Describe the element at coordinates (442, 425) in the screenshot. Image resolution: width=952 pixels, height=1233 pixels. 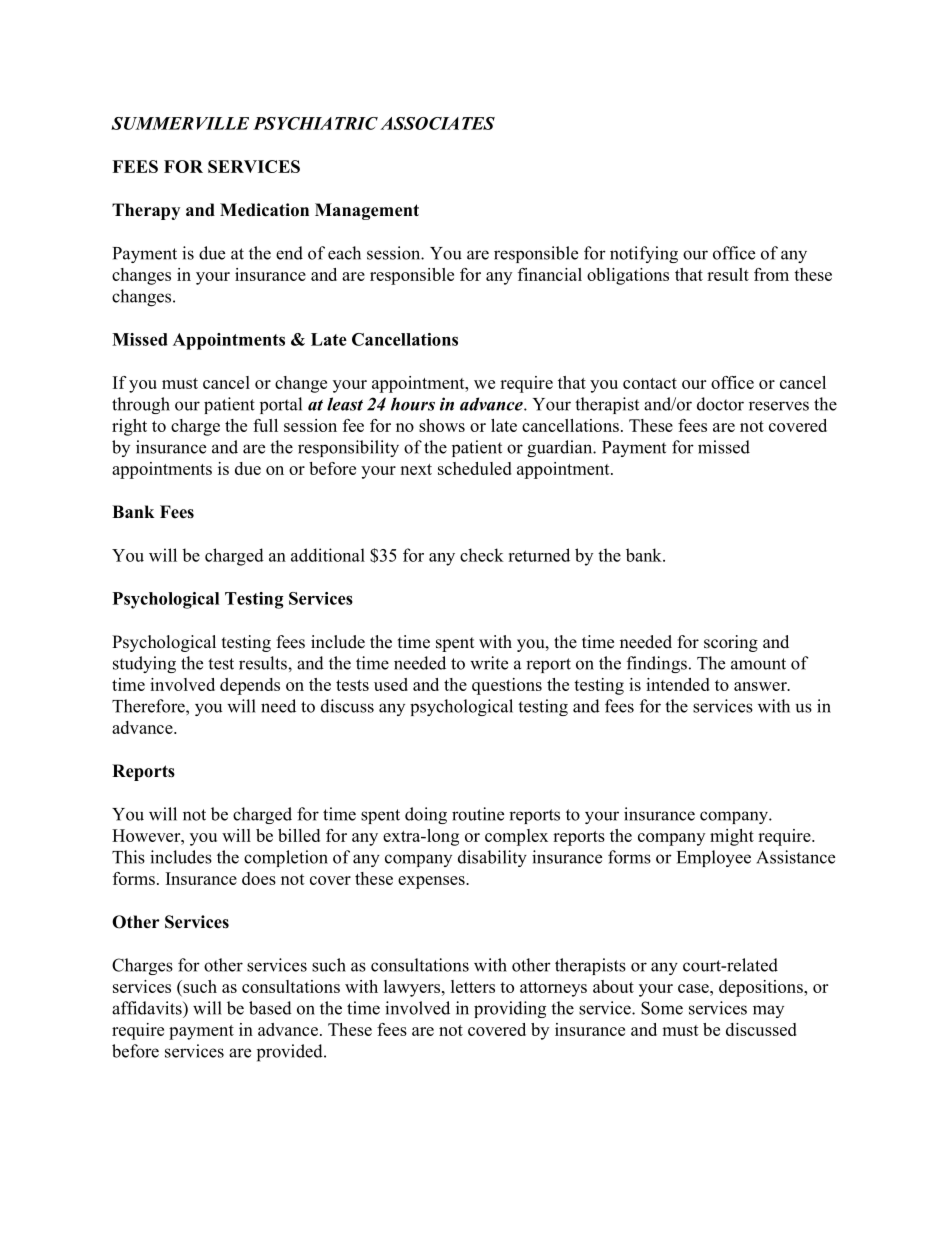
I see `shows` at that location.
